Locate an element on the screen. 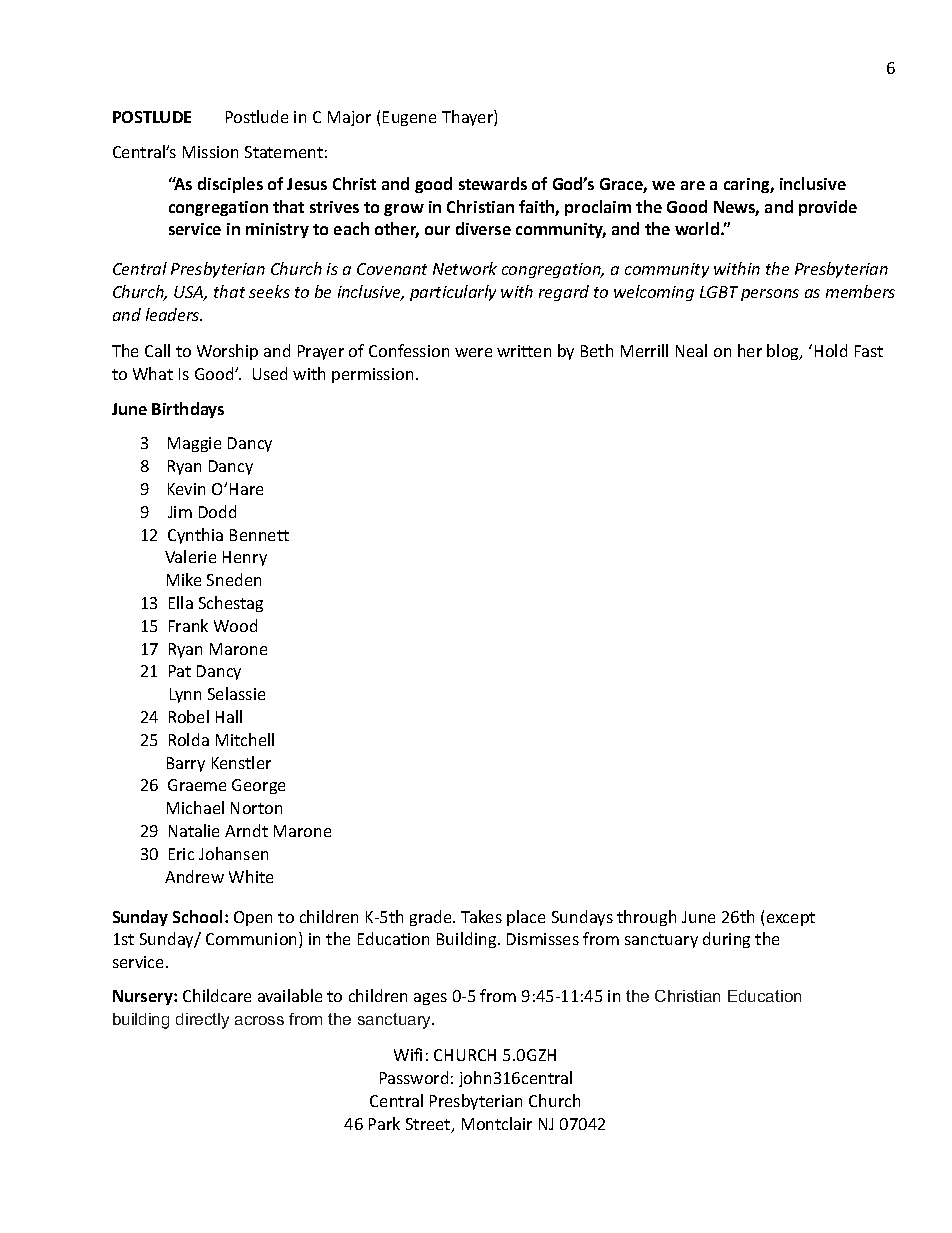 The height and width of the screenshot is (1233, 952). Wood is located at coordinates (235, 625).
